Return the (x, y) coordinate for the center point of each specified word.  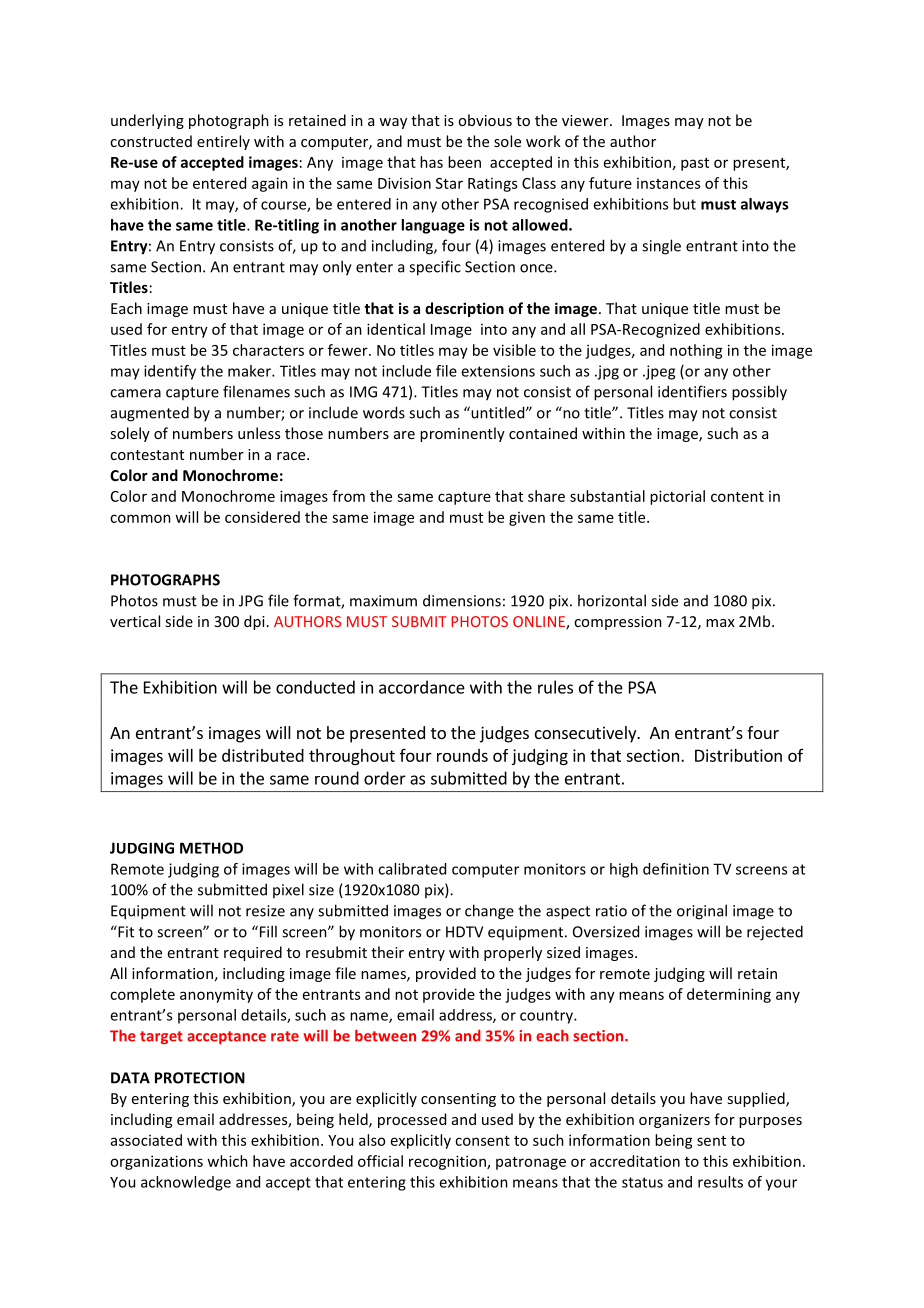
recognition (448, 1162)
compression (618, 623)
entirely (223, 142)
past (695, 164)
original (702, 912)
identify (170, 372)
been (464, 162)
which (227, 1161)
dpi (254, 622)
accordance (422, 687)
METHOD (211, 848)
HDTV (464, 932)
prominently (462, 434)
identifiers (692, 391)
